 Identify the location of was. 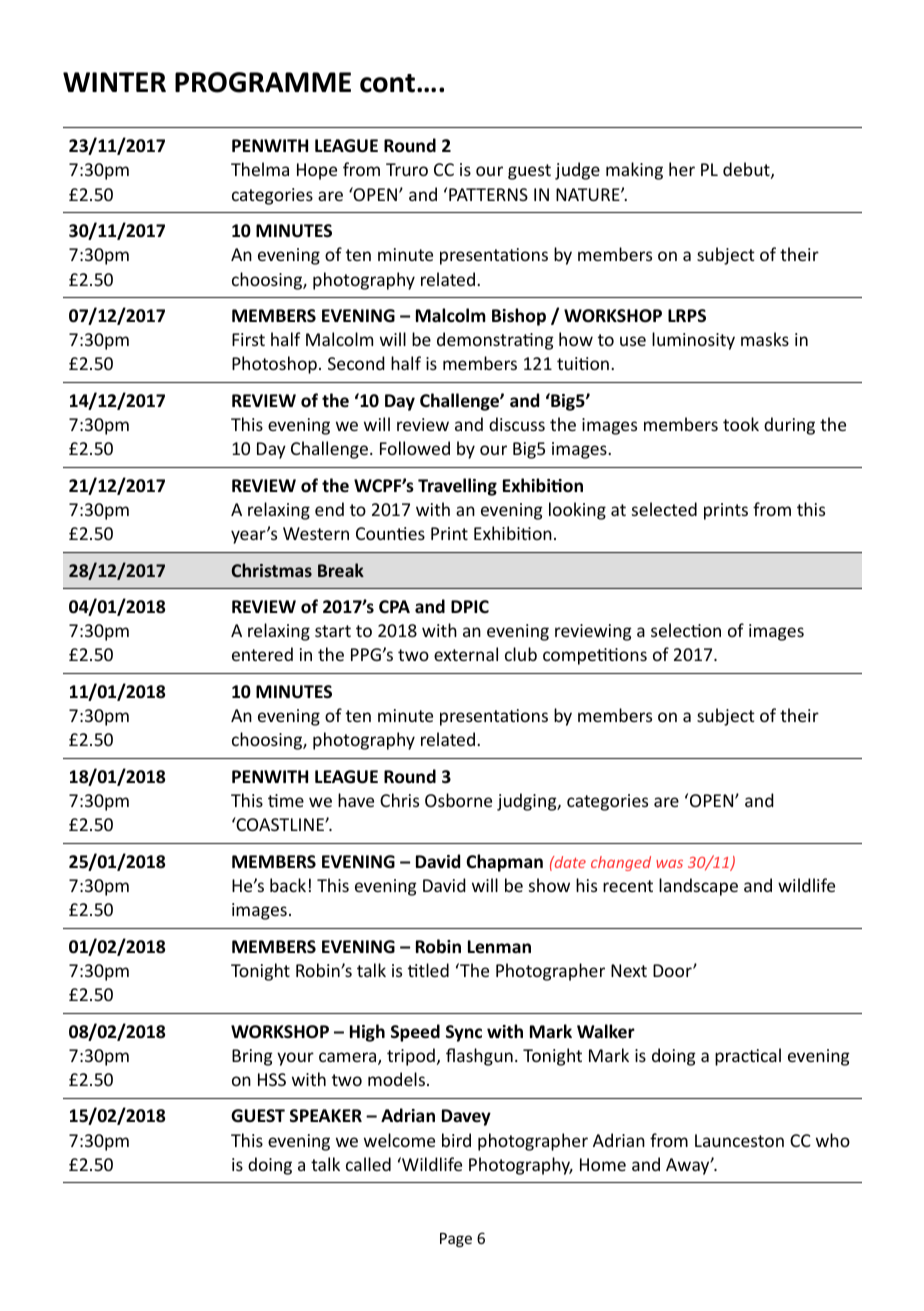
(669, 864).
